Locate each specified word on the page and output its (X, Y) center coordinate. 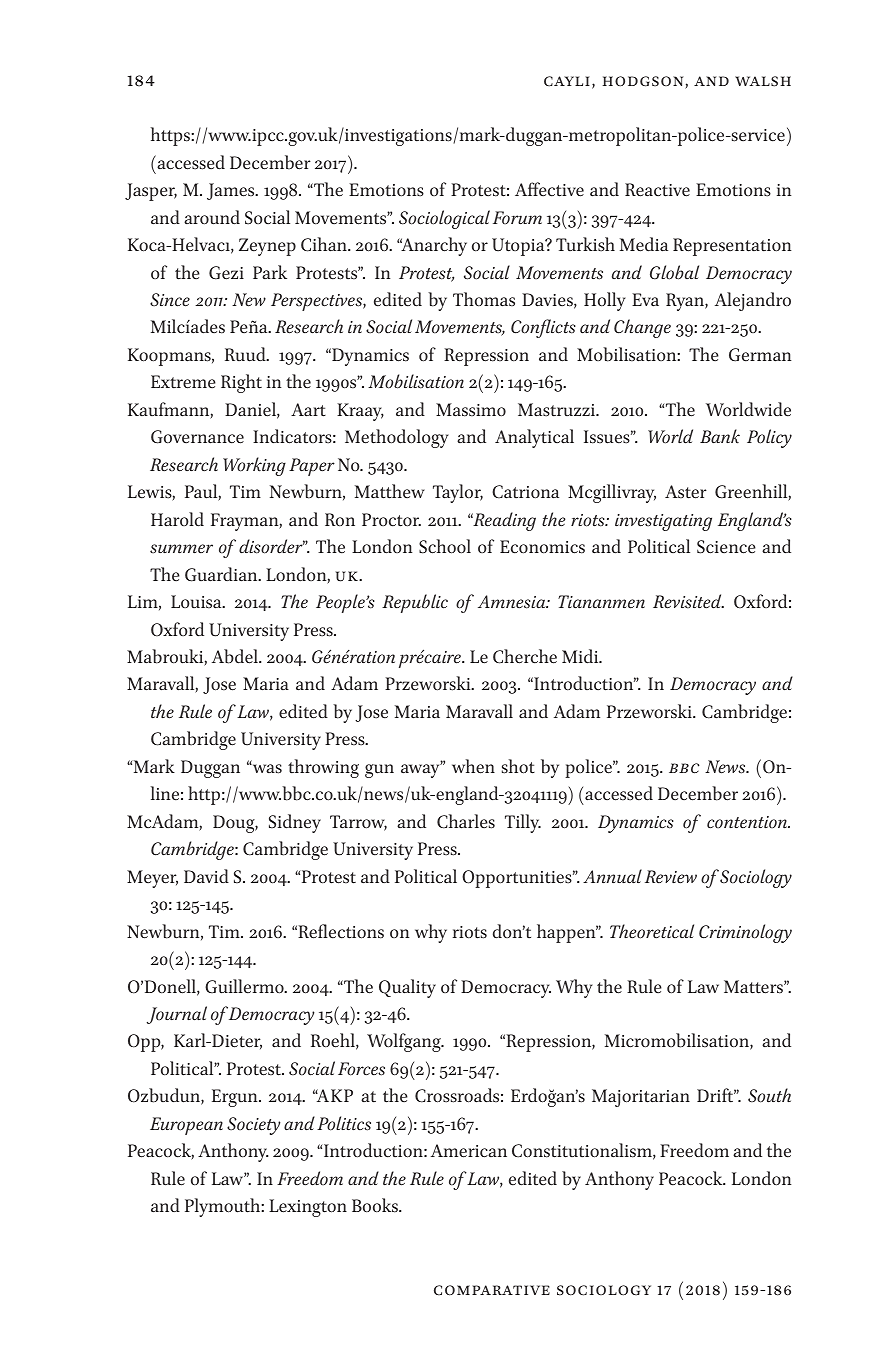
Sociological (444, 219)
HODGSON (644, 82)
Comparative (492, 1290)
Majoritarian (641, 1098)
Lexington (308, 1208)
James (232, 191)
